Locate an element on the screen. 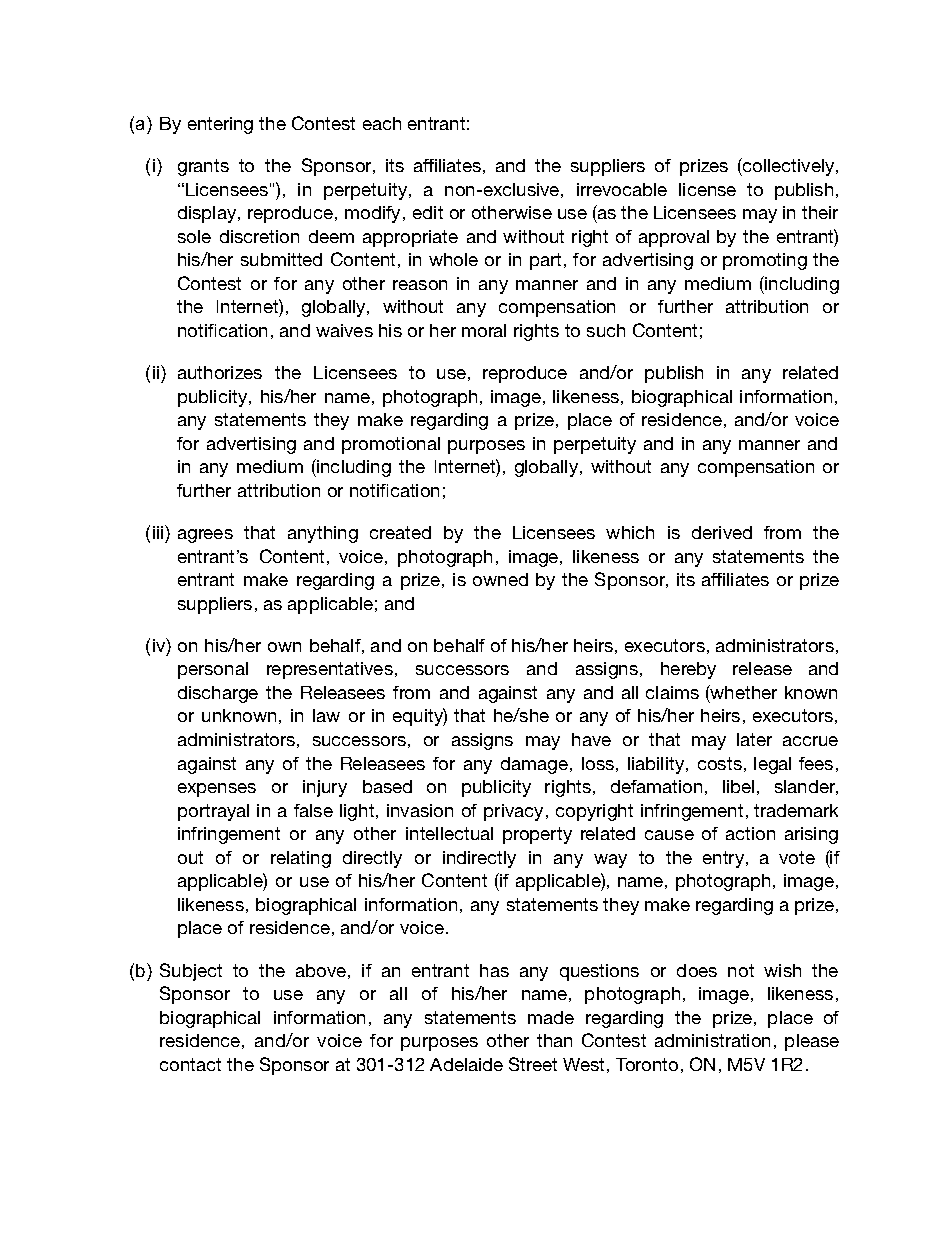 The height and width of the screenshot is (1233, 952). administration is located at coordinates (712, 1040).
